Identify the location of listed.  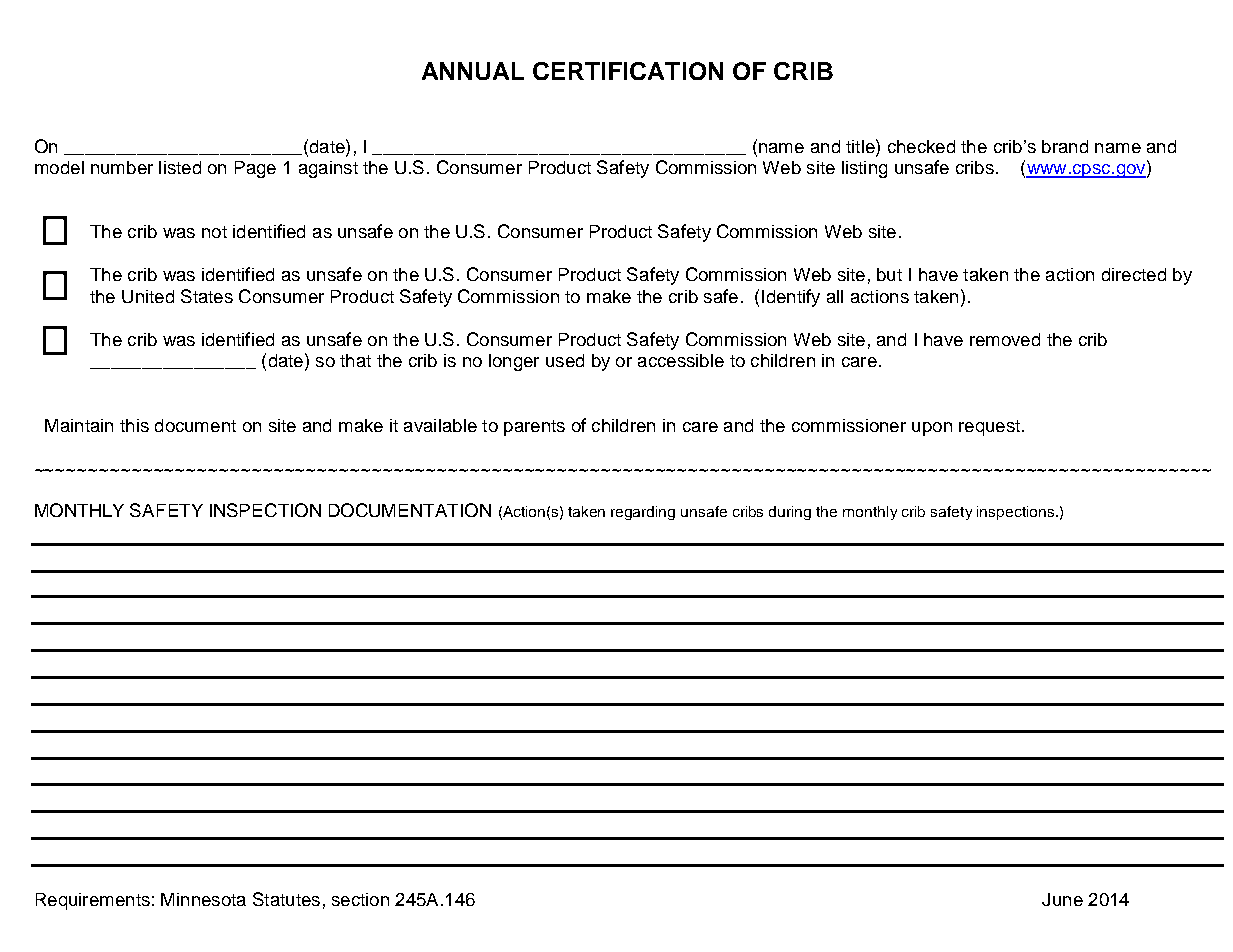
(180, 167).
